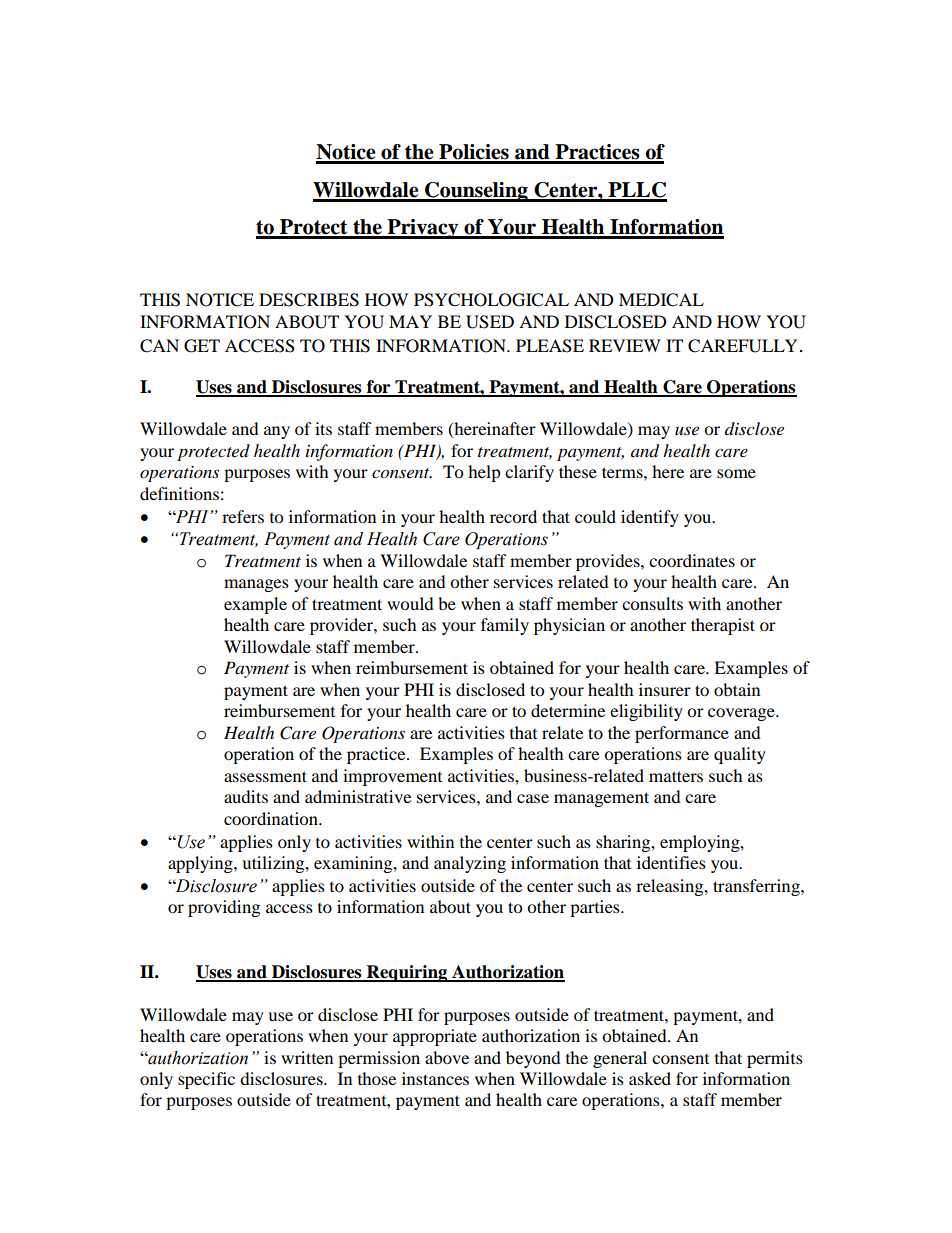  I want to click on asked, so click(650, 1078).
